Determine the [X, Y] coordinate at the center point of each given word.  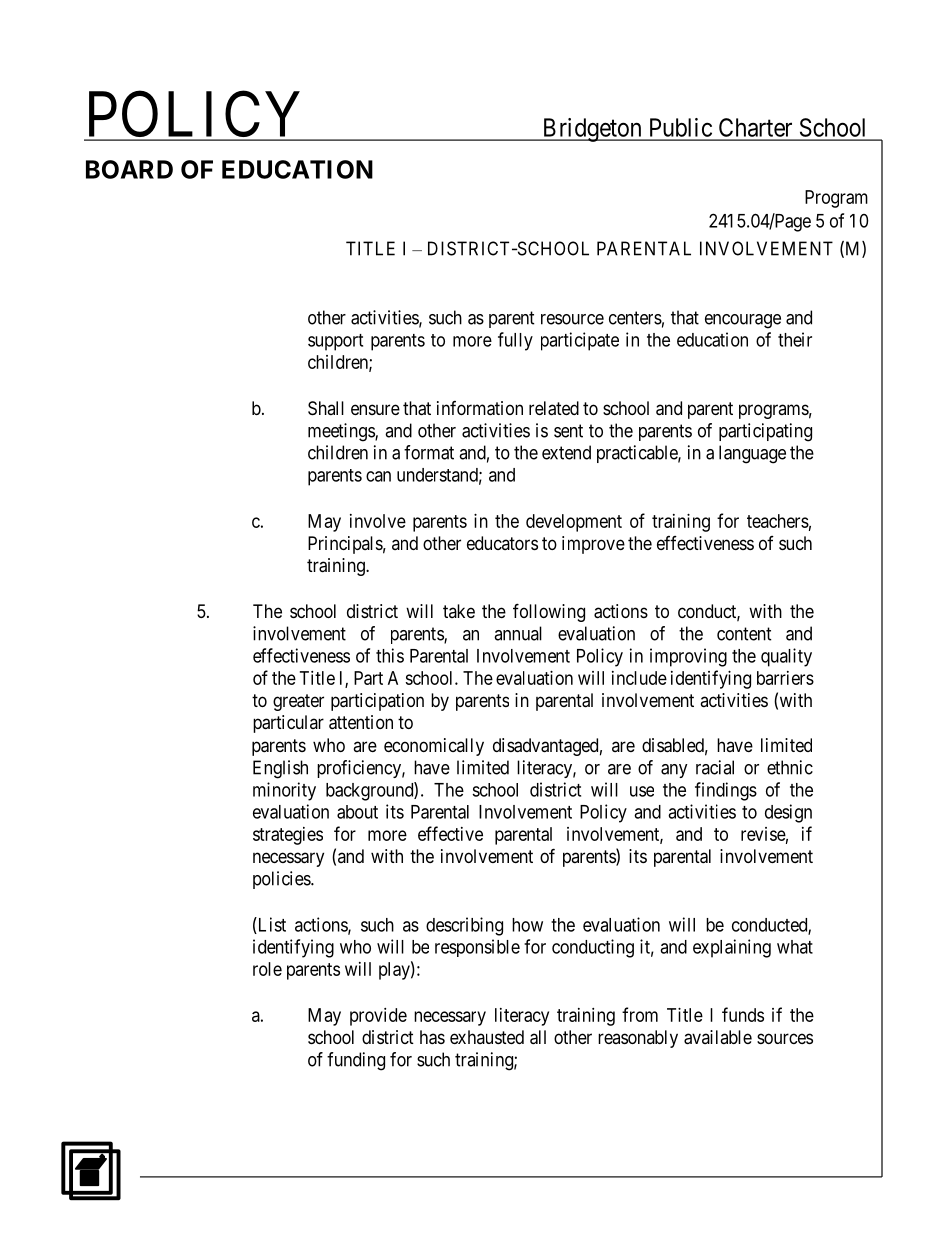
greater [298, 702]
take [459, 611]
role [267, 969]
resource [572, 319]
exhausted [487, 1037]
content [744, 634]
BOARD [129, 169]
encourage [743, 321]
